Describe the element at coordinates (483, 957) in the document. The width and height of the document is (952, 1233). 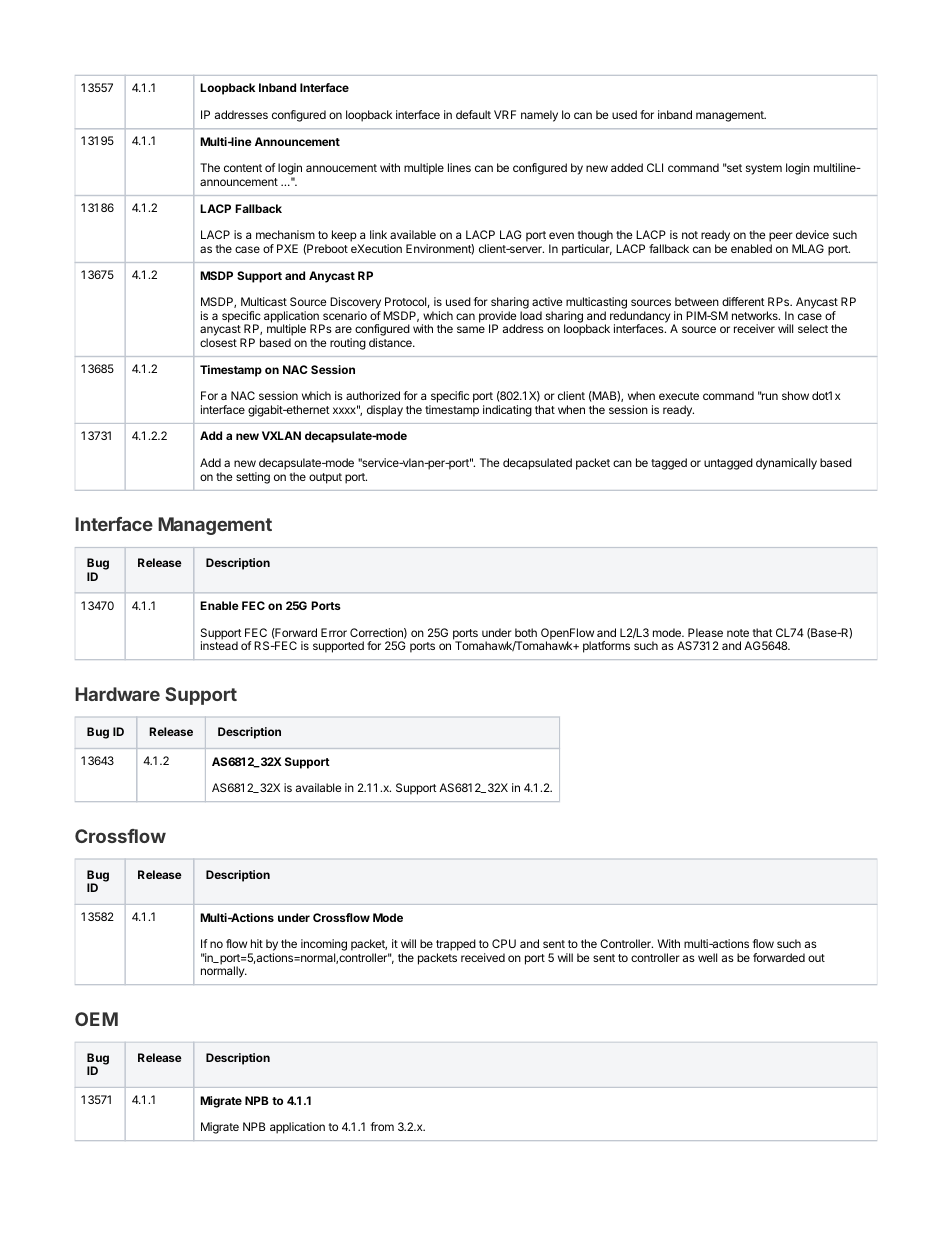
I see `received` at that location.
